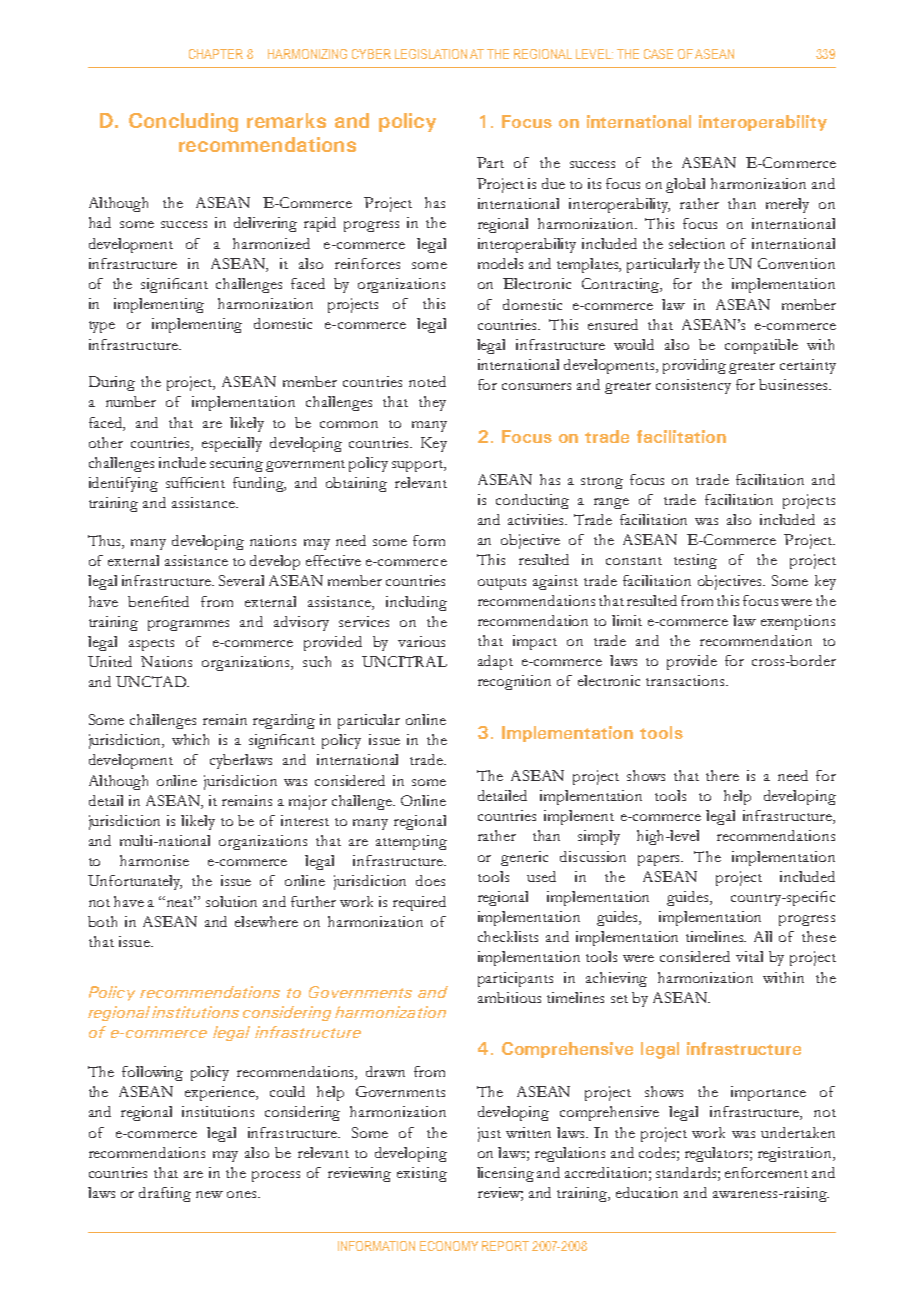  I want to click on Concluding, so click(183, 122).
